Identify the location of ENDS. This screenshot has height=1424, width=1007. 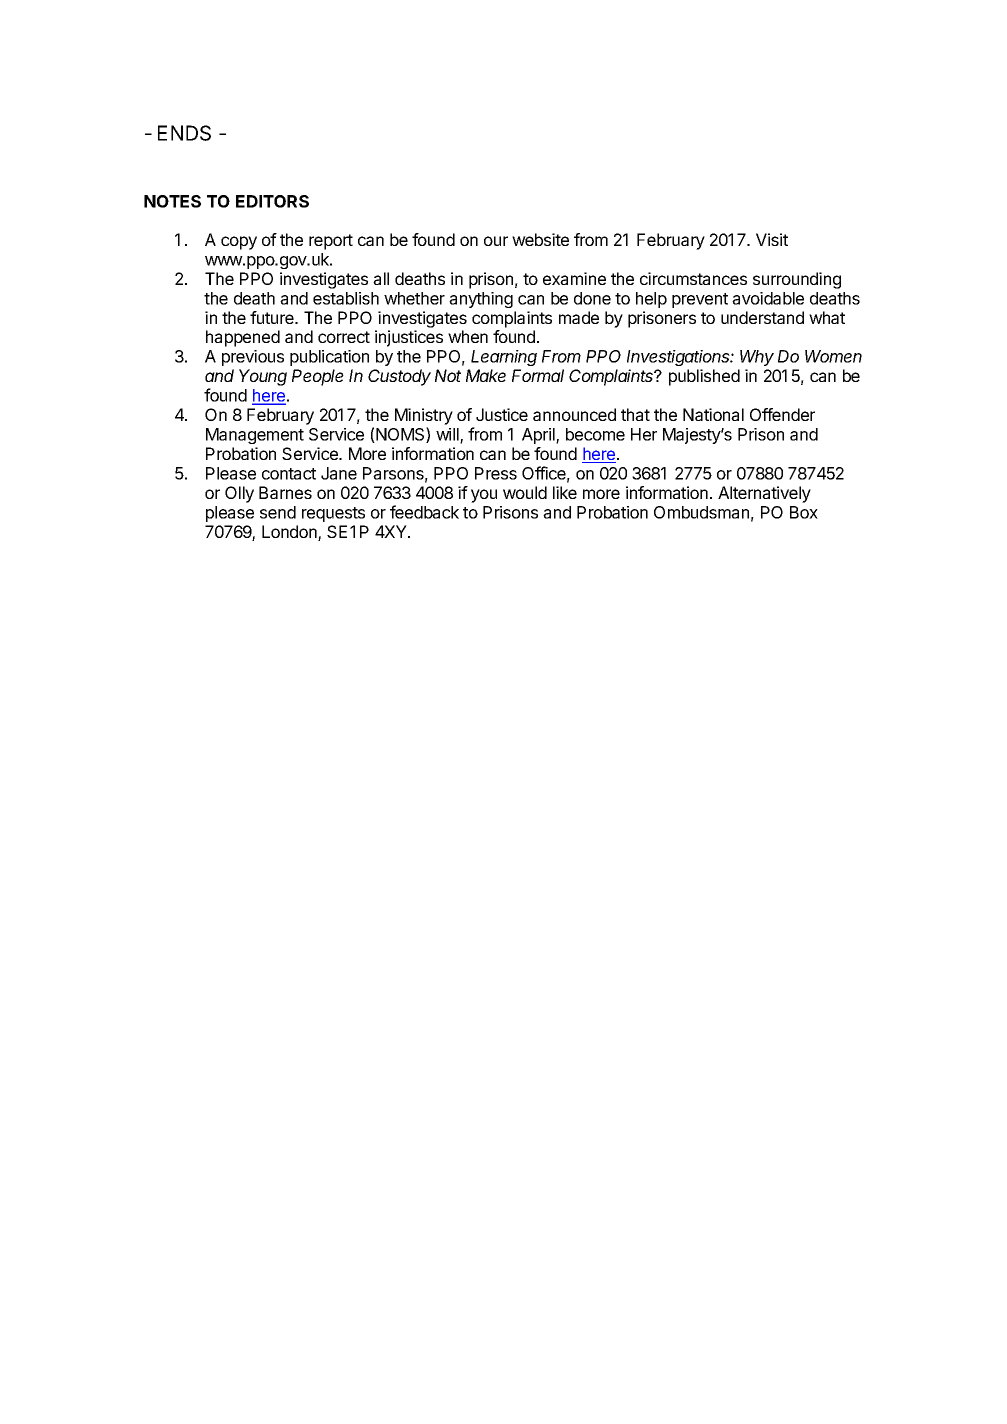
(184, 133).
